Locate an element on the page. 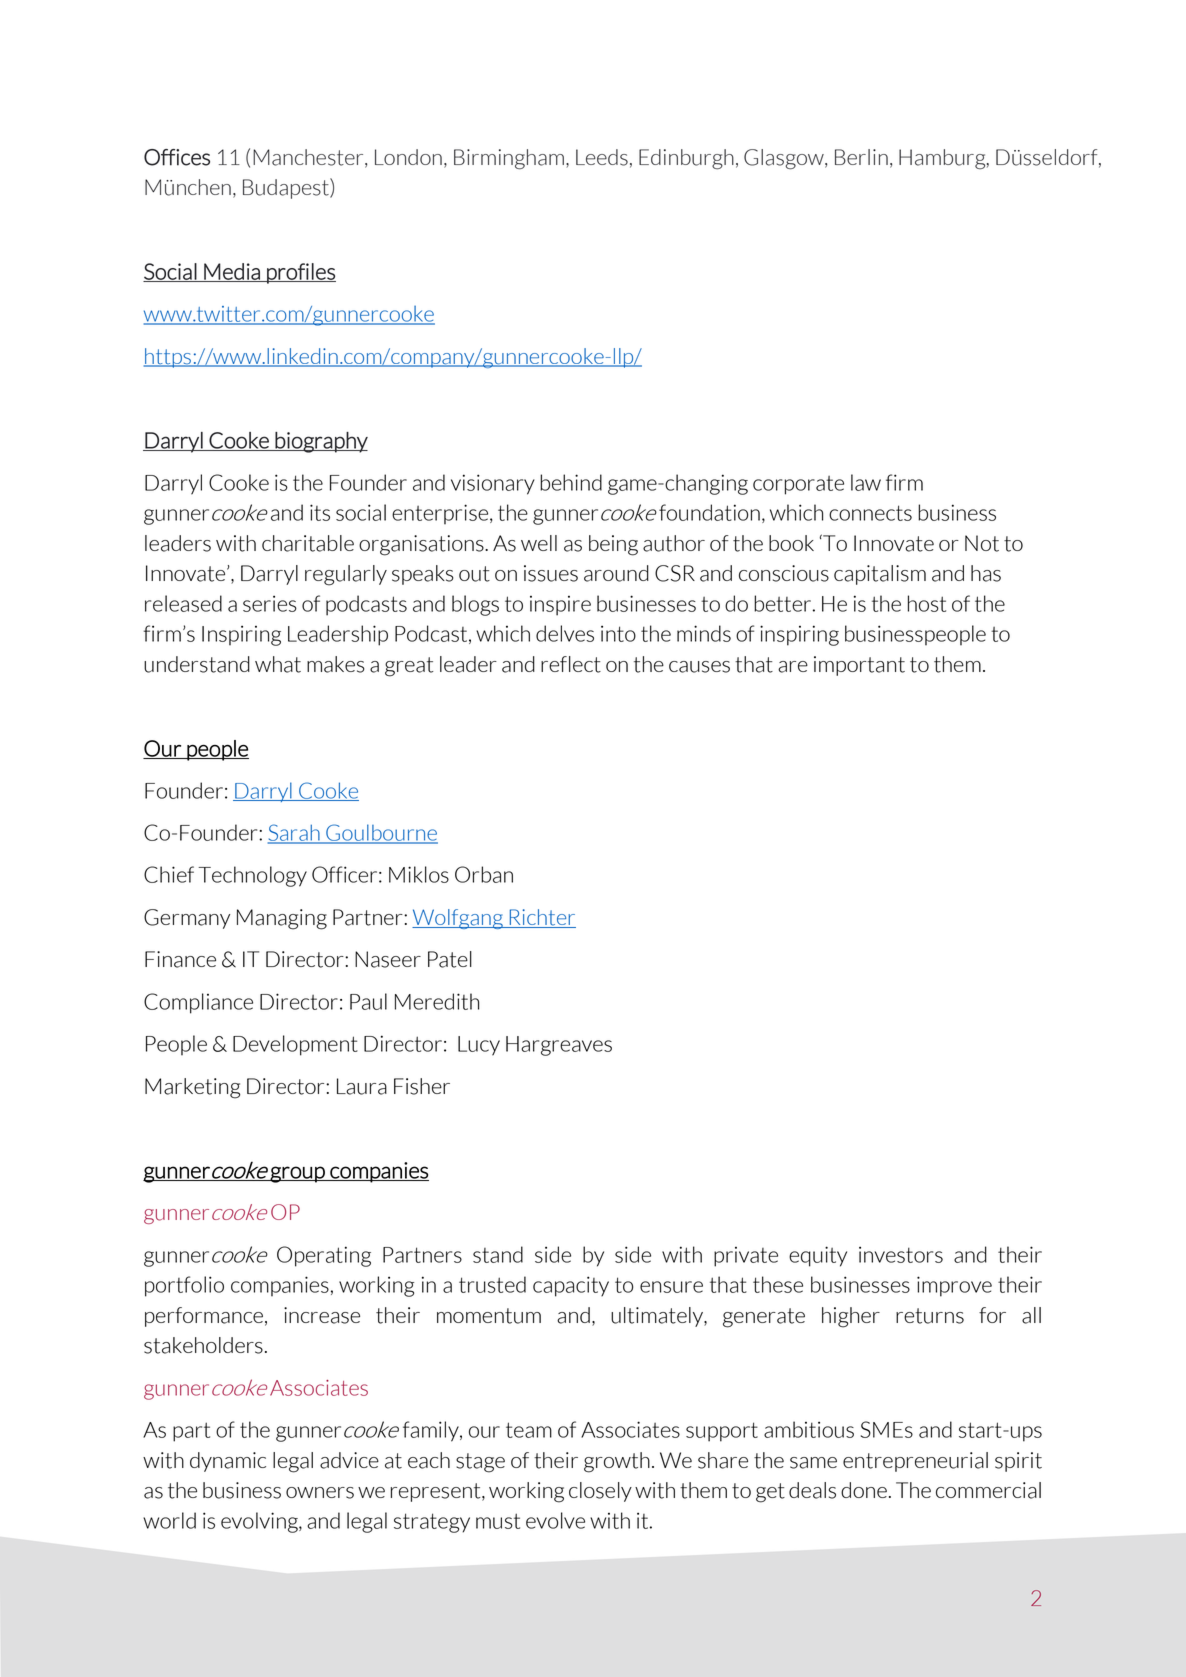 Image resolution: width=1186 pixels, height=1677 pixels. Sarah is located at coordinates (295, 833).
